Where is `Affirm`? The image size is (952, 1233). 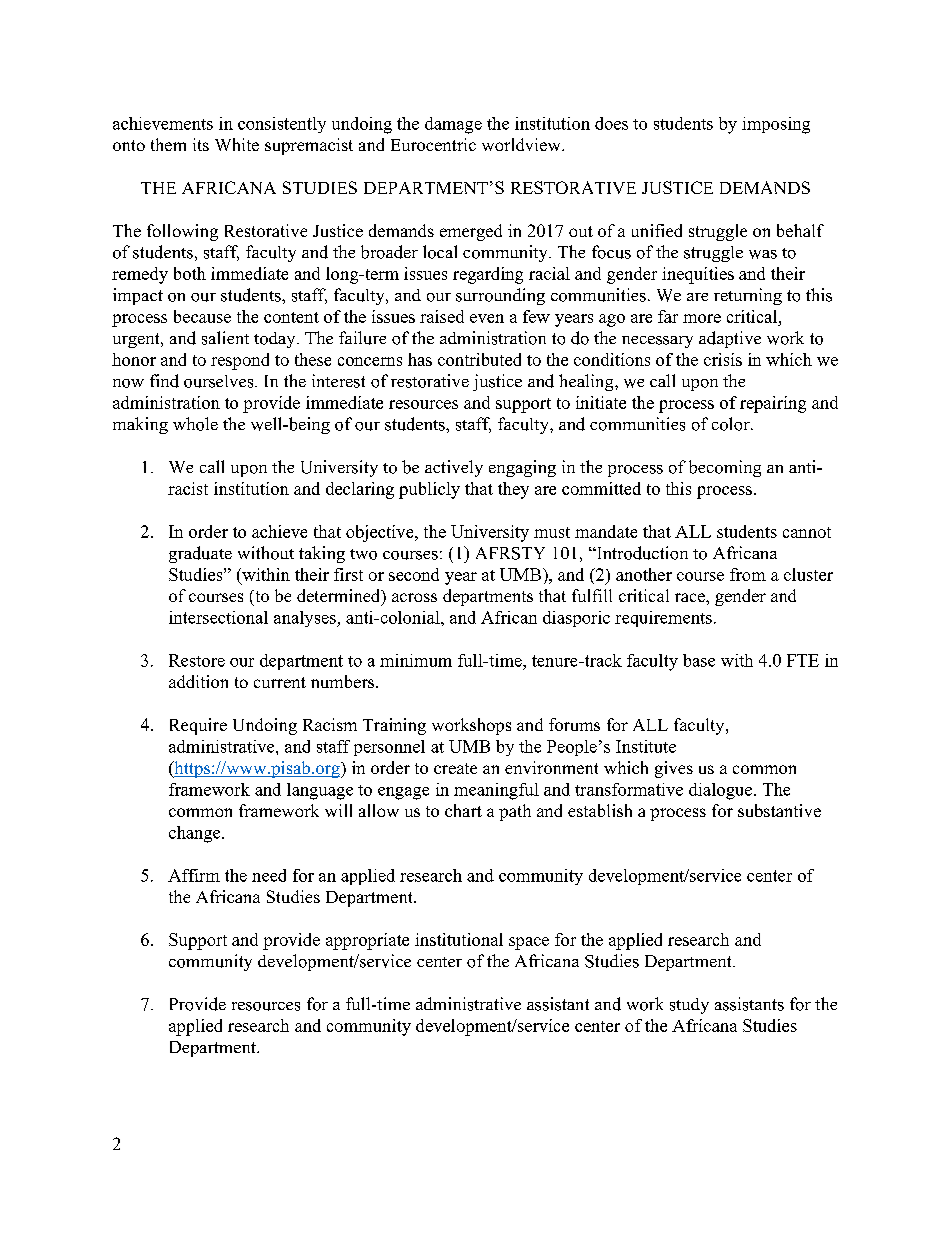 Affirm is located at coordinates (194, 875).
